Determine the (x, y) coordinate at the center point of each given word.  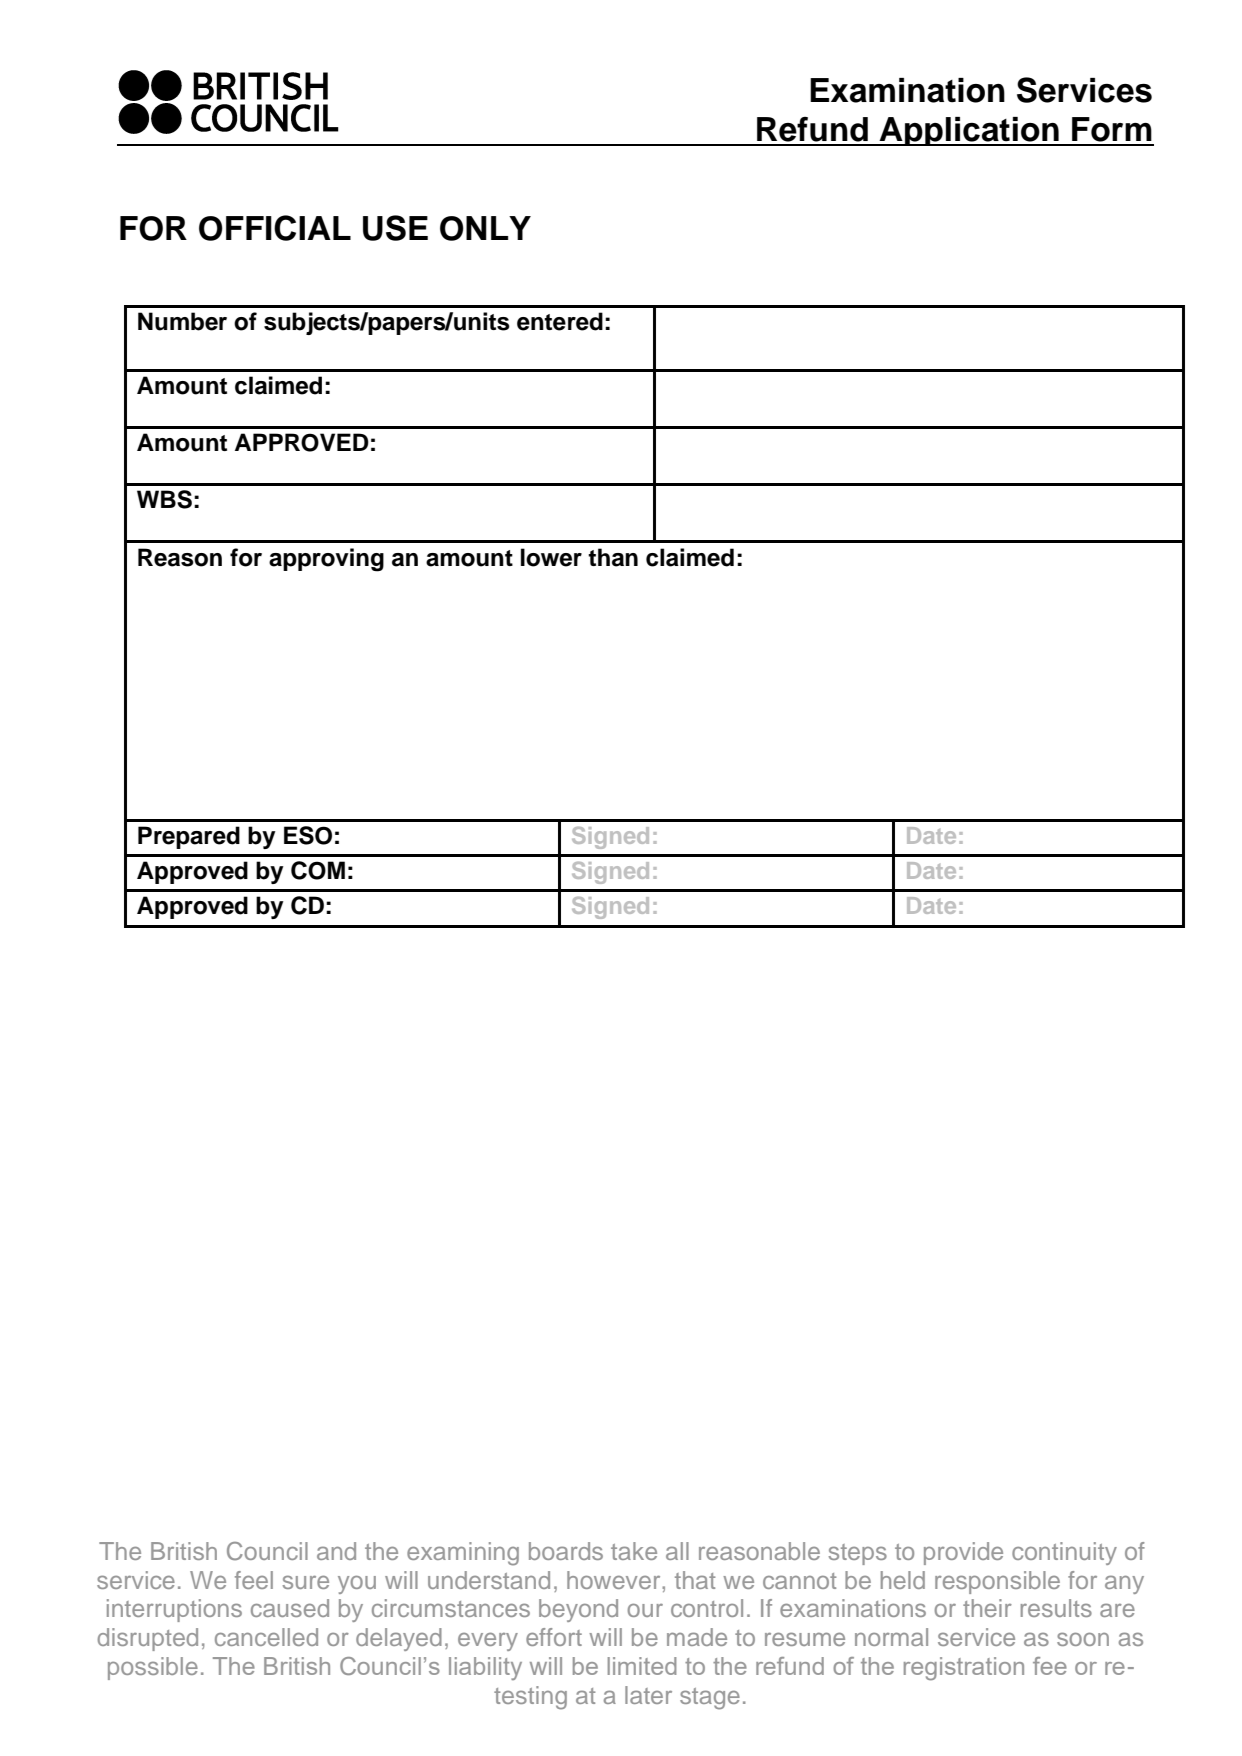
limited (642, 1666)
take (634, 1551)
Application (969, 131)
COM (318, 870)
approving (326, 560)
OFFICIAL (275, 228)
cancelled (266, 1637)
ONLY (485, 228)
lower (551, 557)
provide (963, 1553)
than (613, 557)
